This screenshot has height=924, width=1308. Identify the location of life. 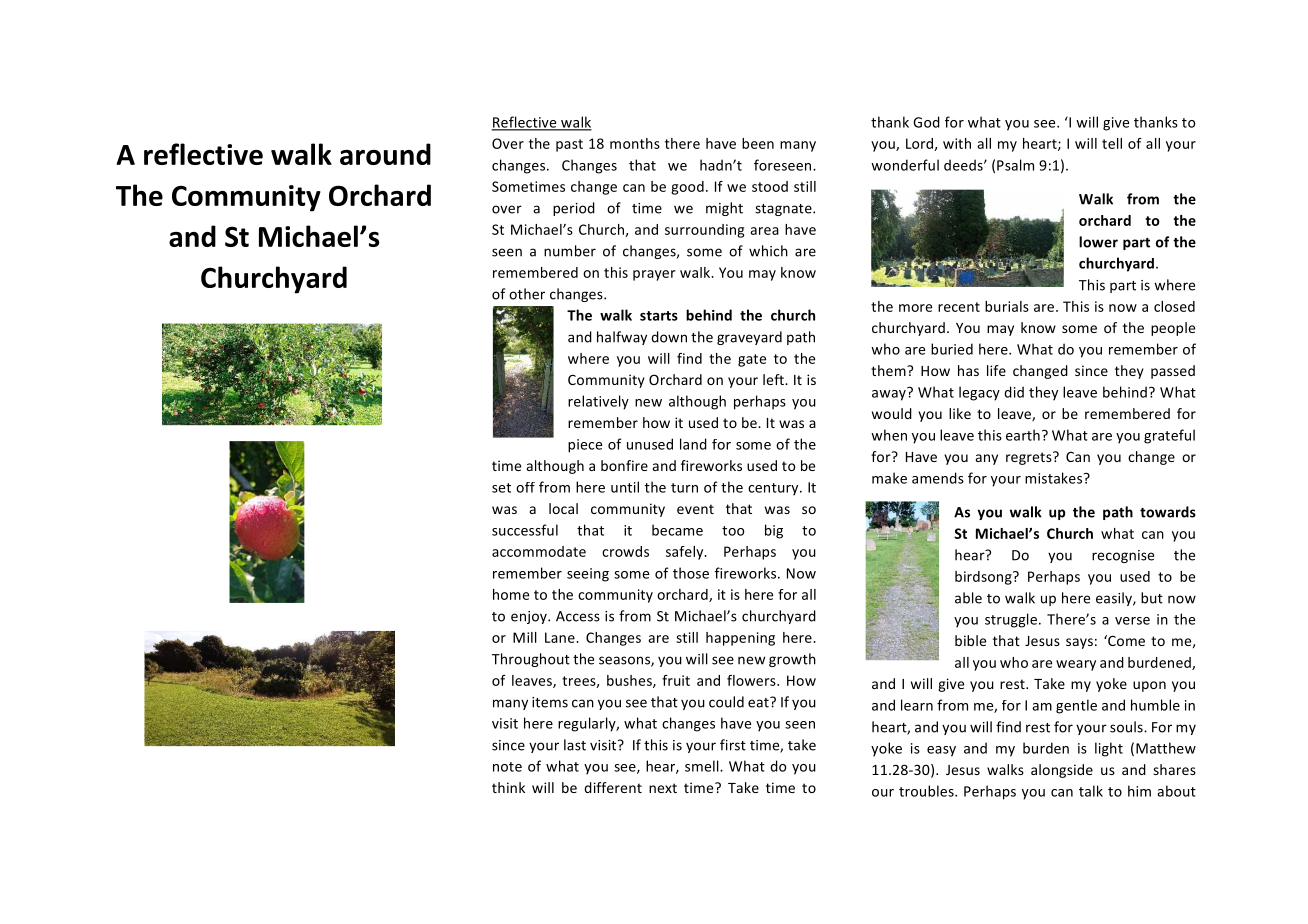
(996, 370).
